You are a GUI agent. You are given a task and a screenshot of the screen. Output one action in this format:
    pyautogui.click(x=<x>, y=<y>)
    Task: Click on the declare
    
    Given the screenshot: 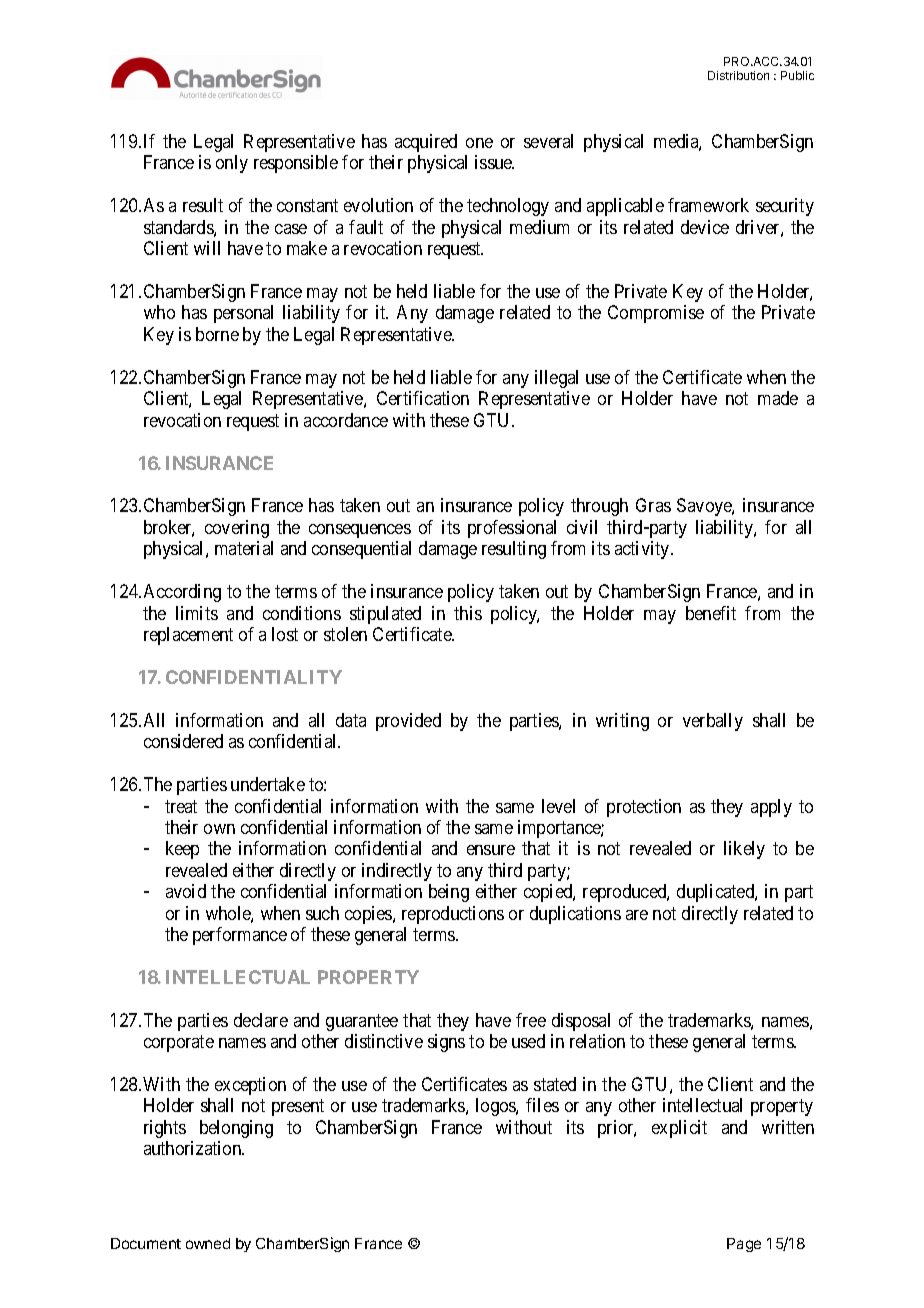 What is the action you would take?
    pyautogui.click(x=261, y=1020)
